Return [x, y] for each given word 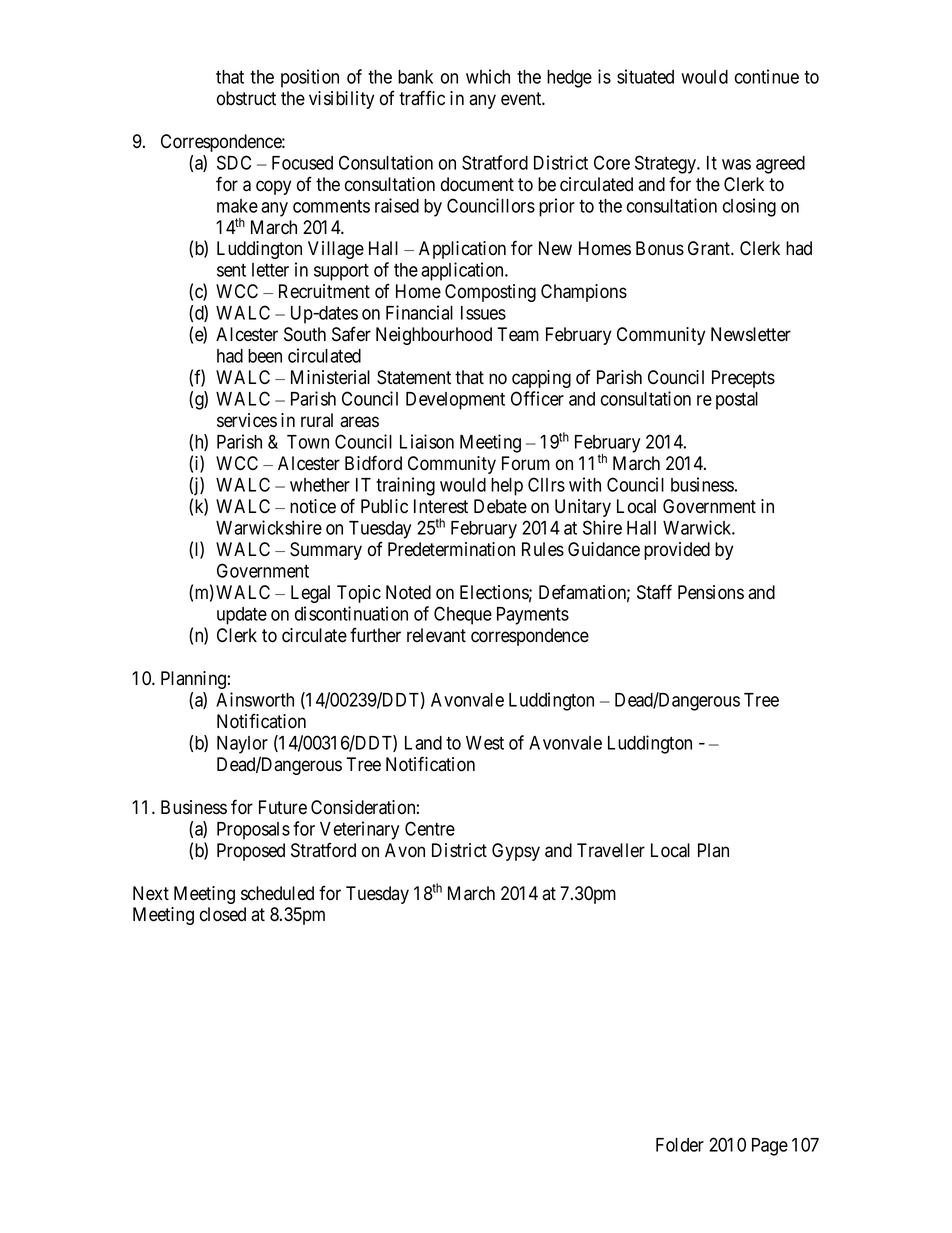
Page [770, 1147]
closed [223, 914]
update [242, 616]
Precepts [743, 379]
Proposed [251, 852]
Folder [680, 1145]
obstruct [246, 98]
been [265, 356]
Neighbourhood [434, 336]
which [488, 76]
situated [645, 76]
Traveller [611, 850]
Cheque [463, 615]
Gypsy [516, 852]
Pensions [711, 592]
